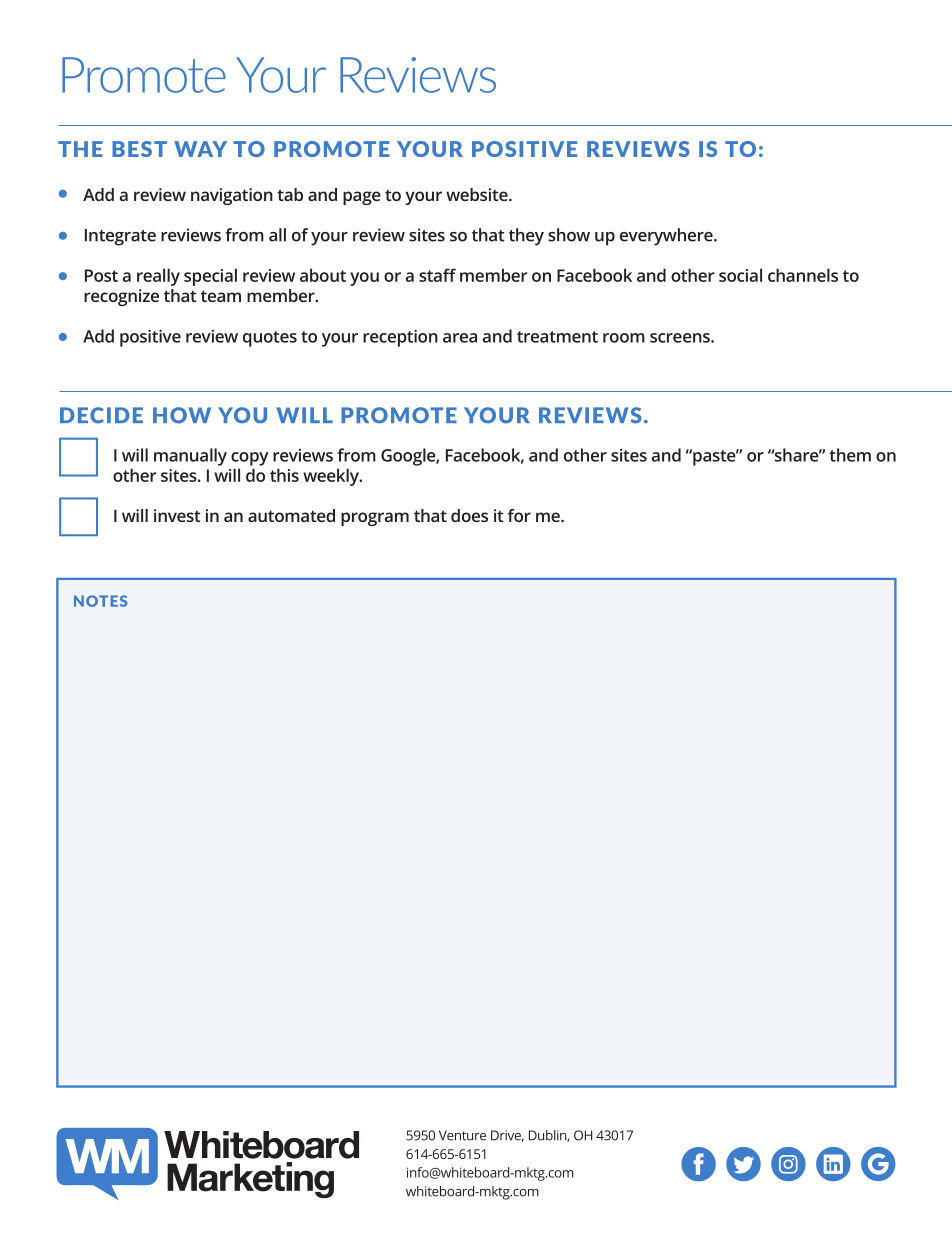 The width and height of the document is (952, 1233). I want to click on program, so click(375, 519).
